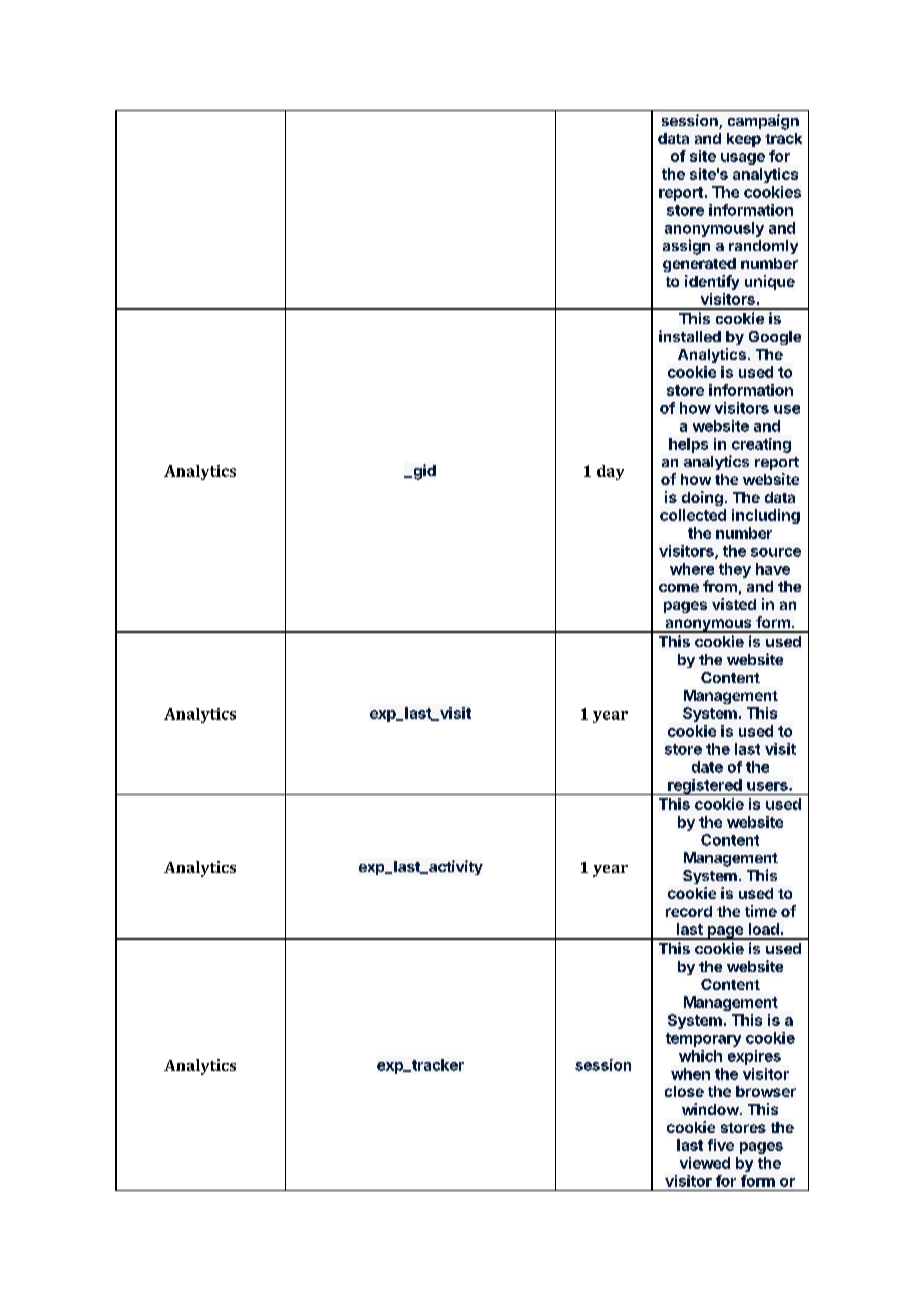  Describe the element at coordinates (705, 1163) in the screenshot. I see `viewed` at that location.
